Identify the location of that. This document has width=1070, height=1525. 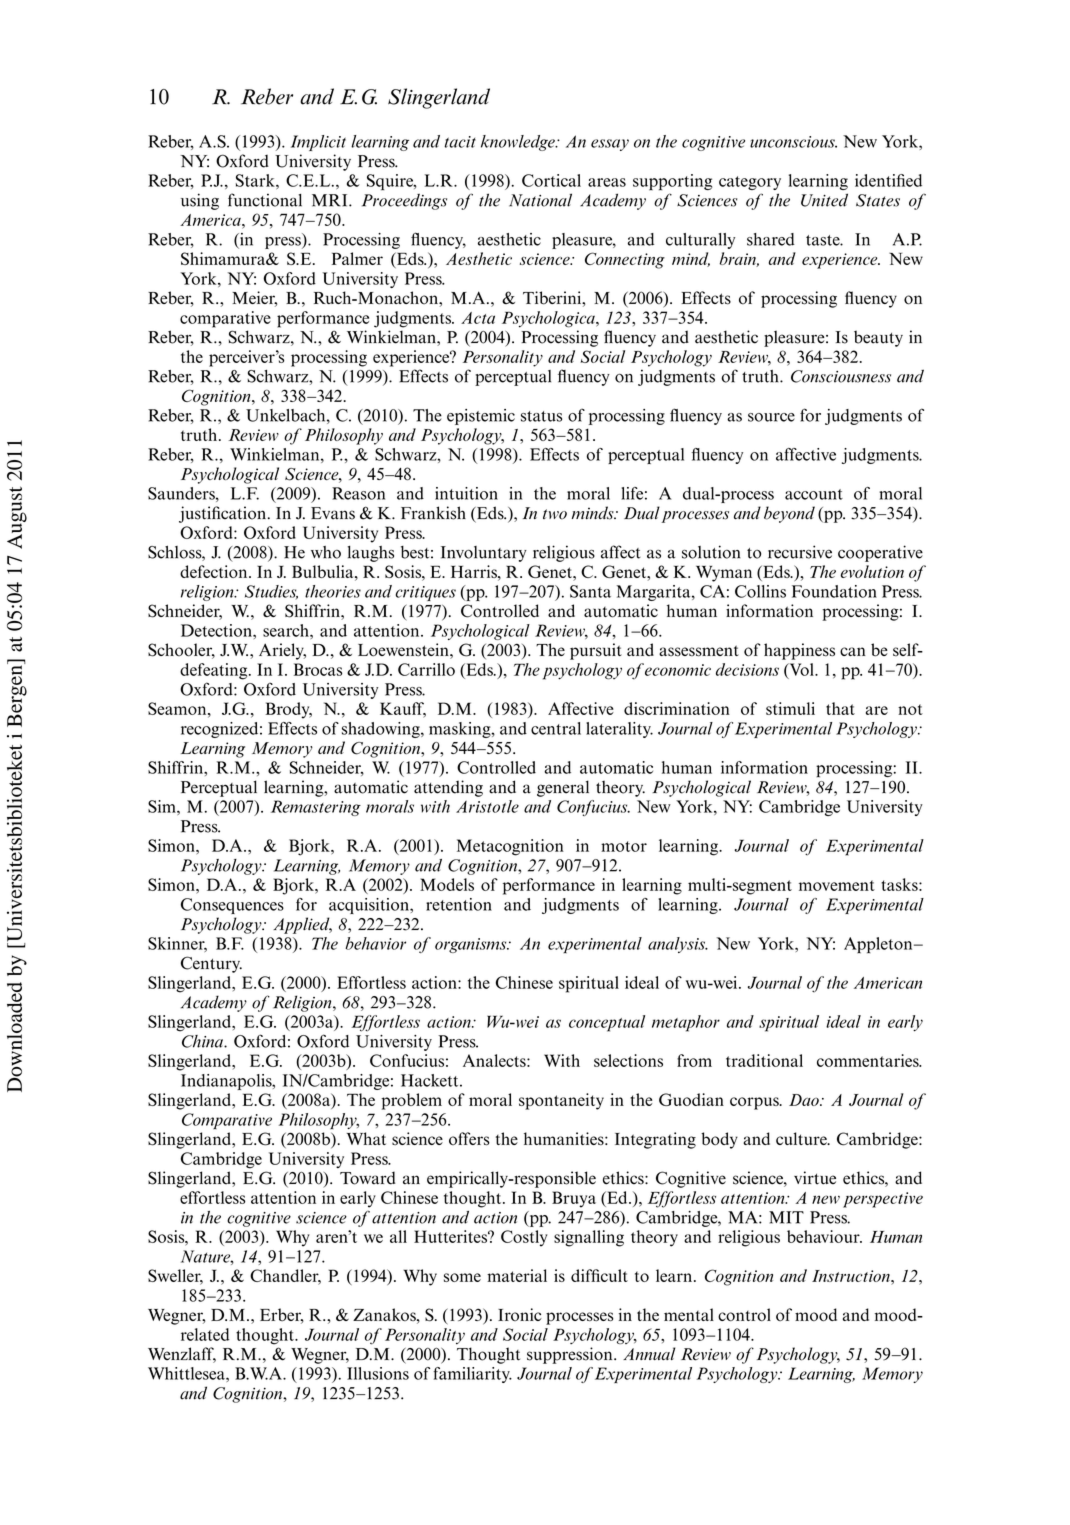
(840, 708).
